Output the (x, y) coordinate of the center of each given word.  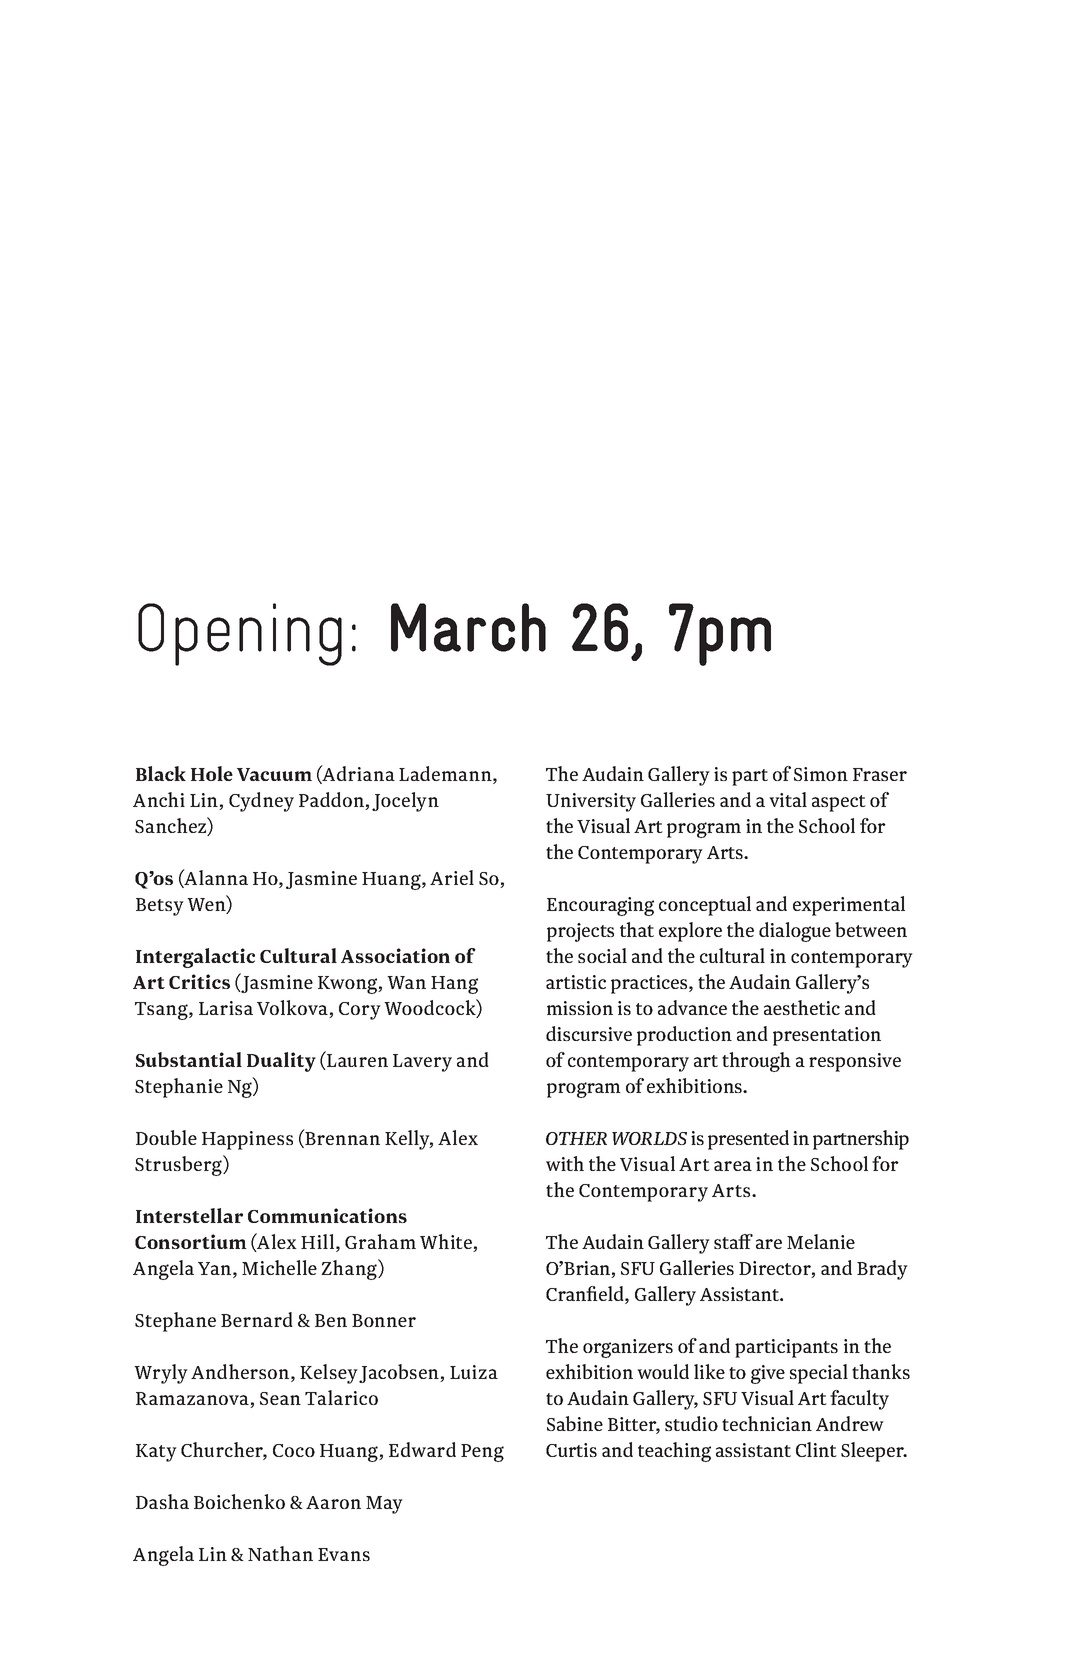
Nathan (280, 1553)
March (468, 627)
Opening (240, 634)
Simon (821, 774)
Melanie (821, 1241)
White (447, 1243)
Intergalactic (195, 958)
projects (580, 932)
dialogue (795, 932)
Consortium (191, 1241)
